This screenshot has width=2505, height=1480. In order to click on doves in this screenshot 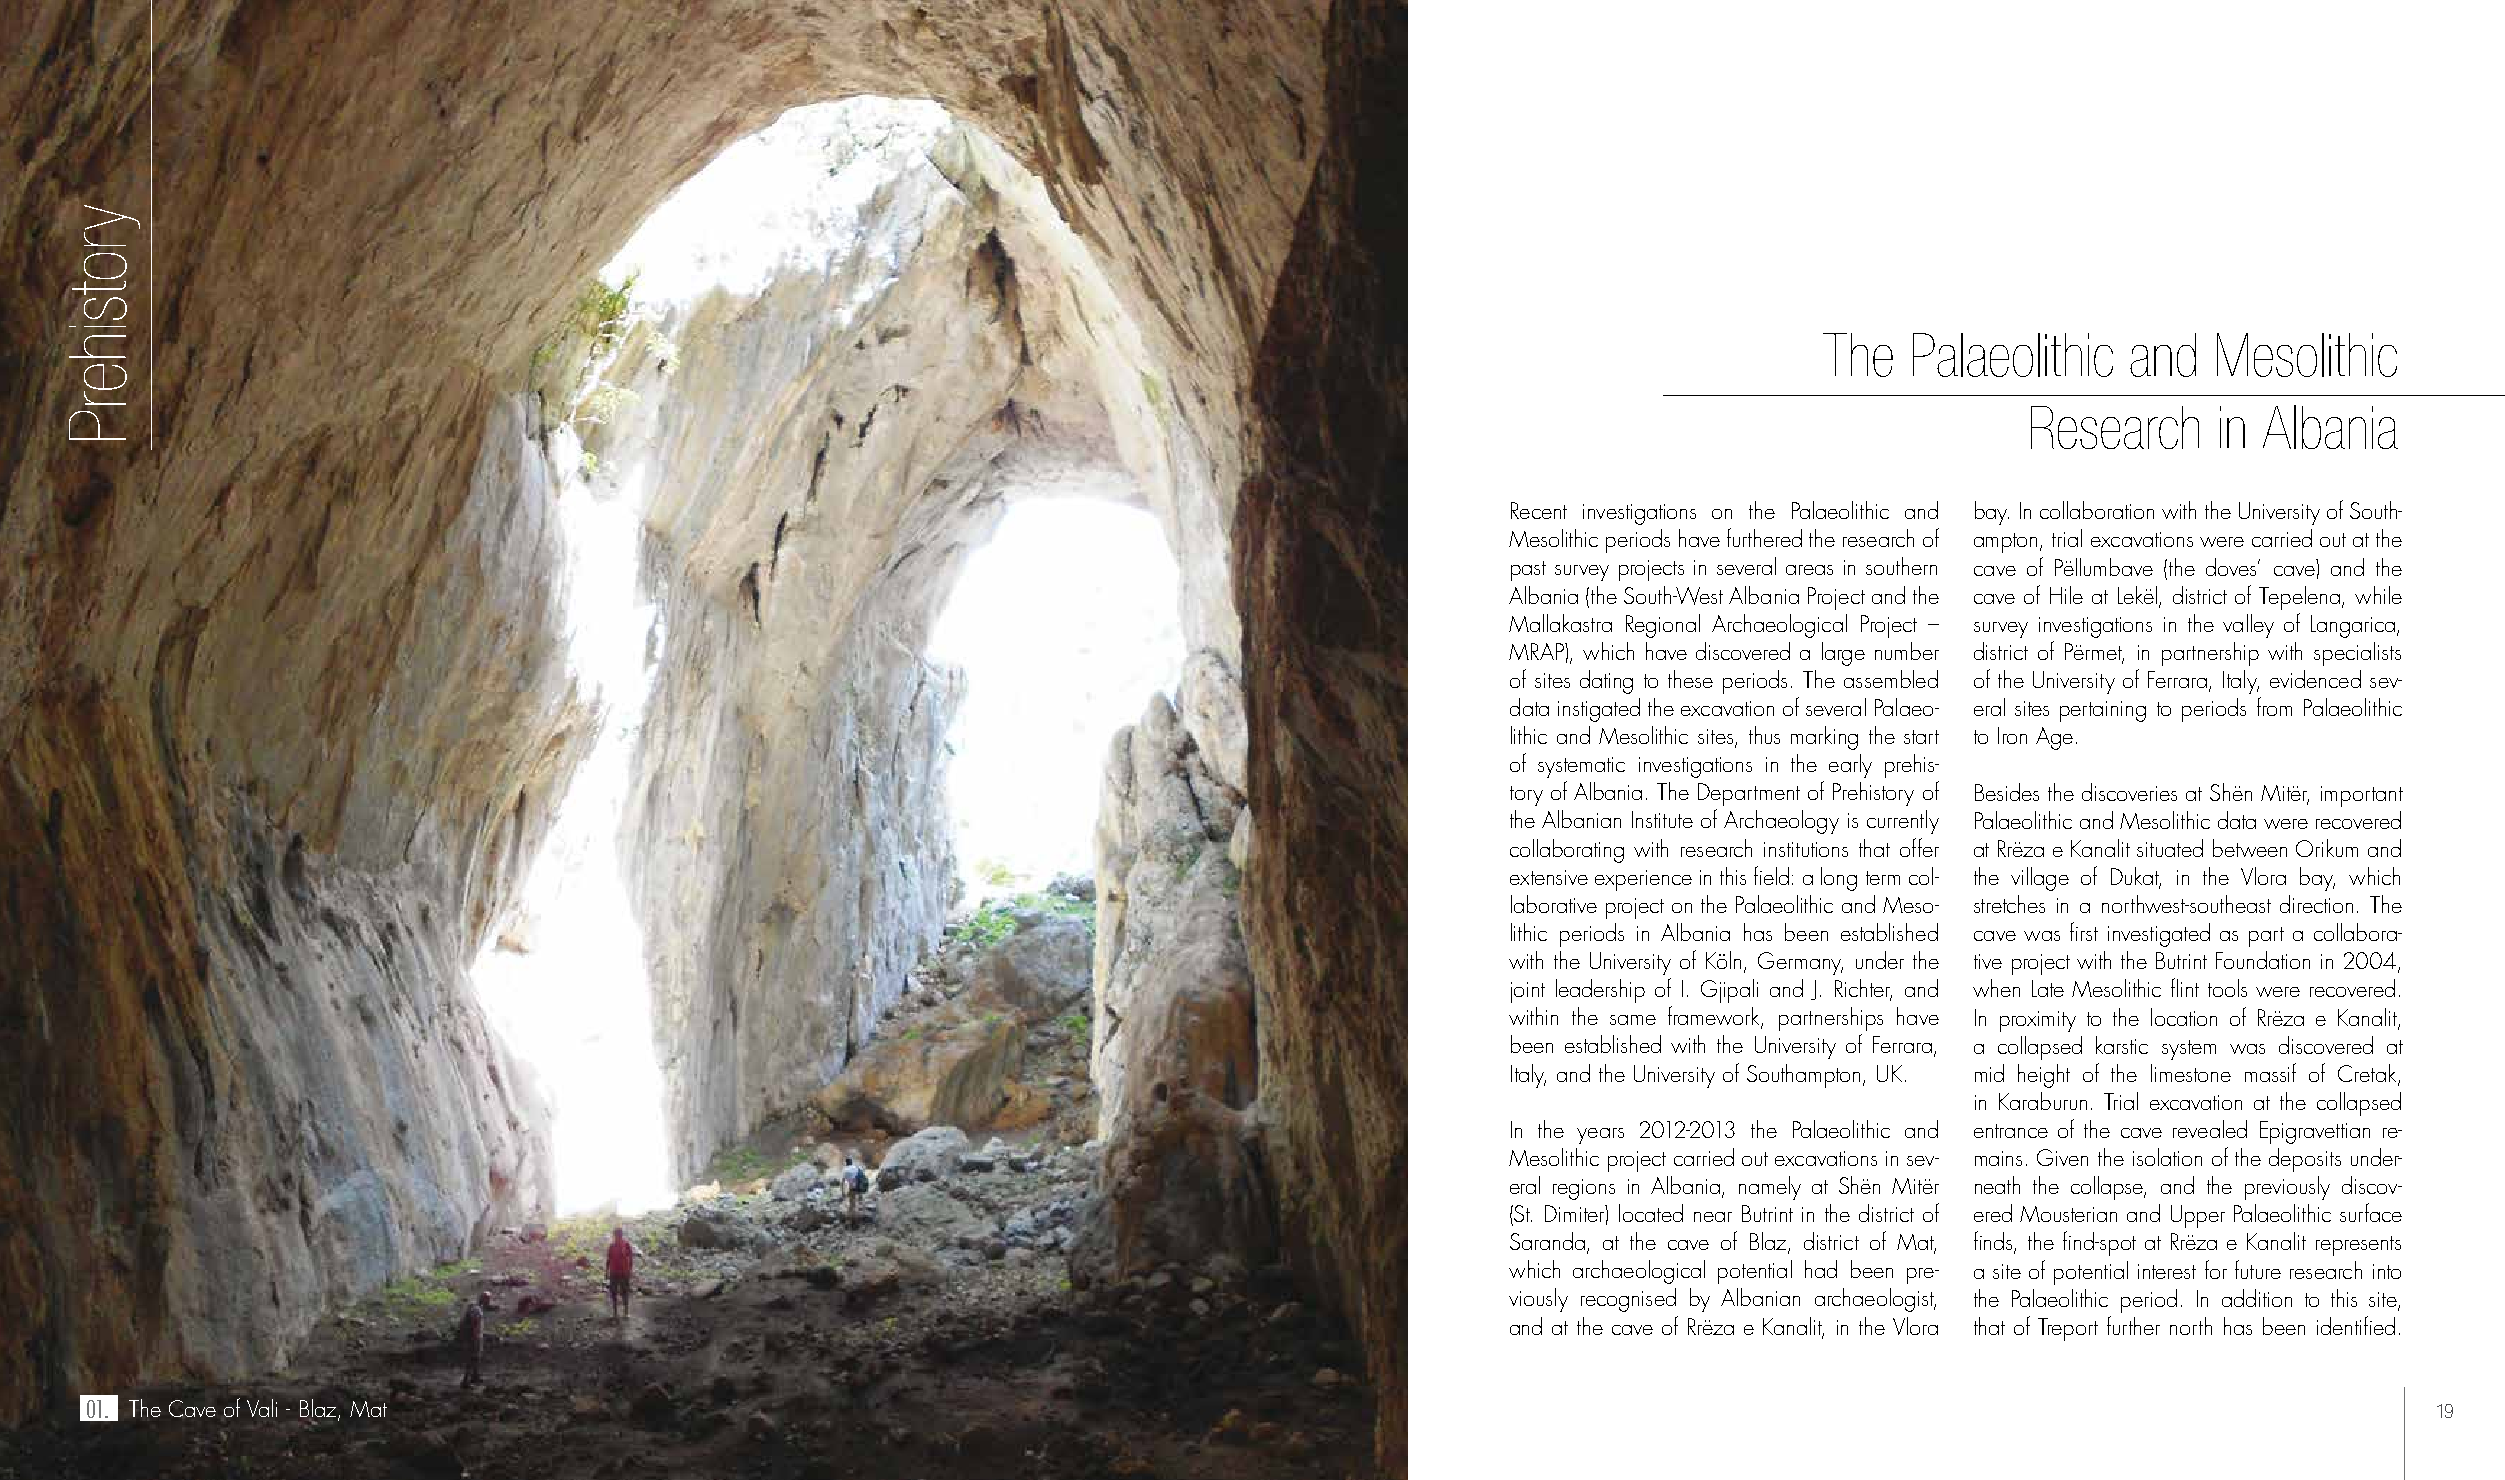, I will do `click(2233, 567)`.
